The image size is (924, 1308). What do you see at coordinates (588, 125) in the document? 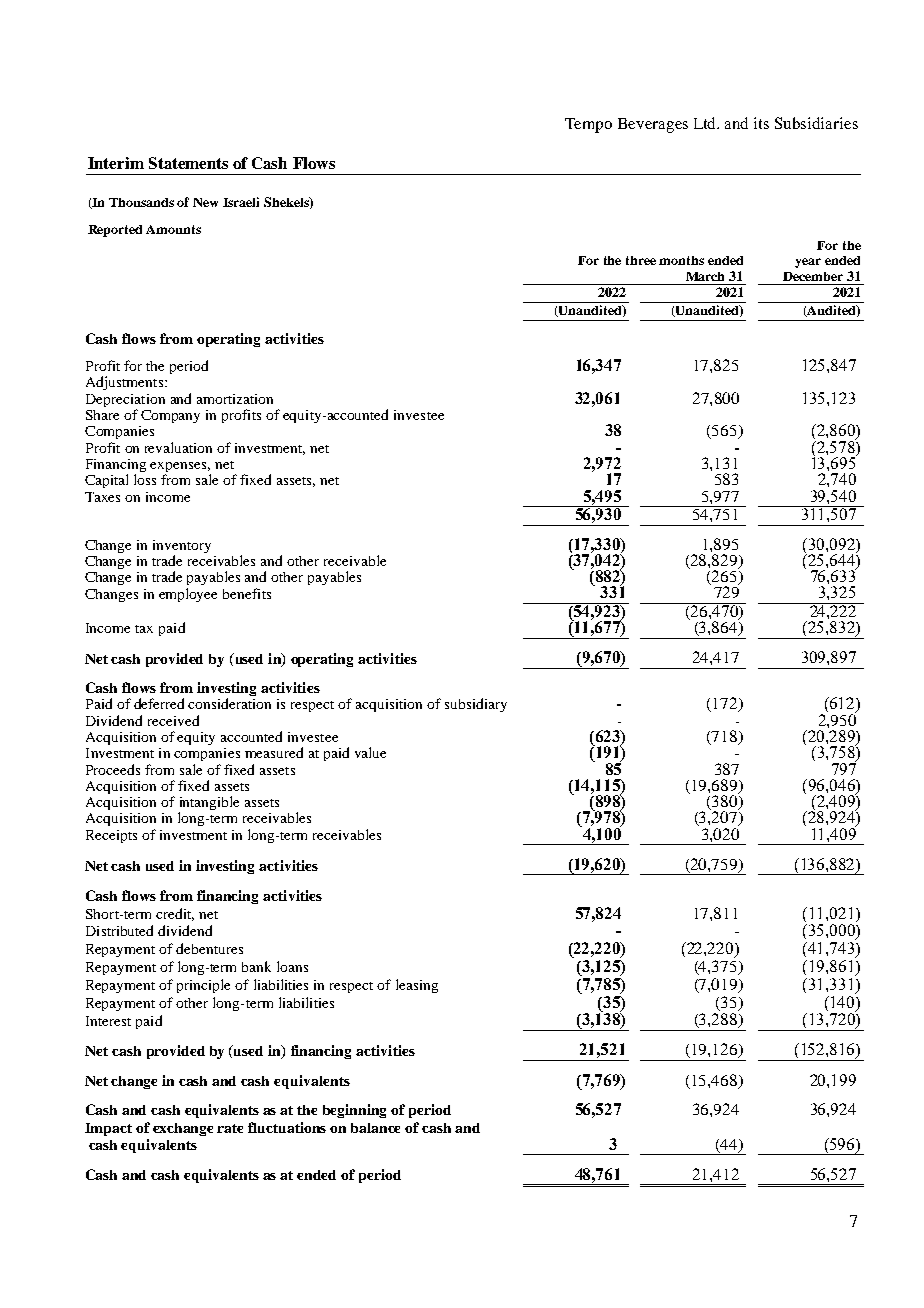
I see `Tempo` at bounding box center [588, 125].
